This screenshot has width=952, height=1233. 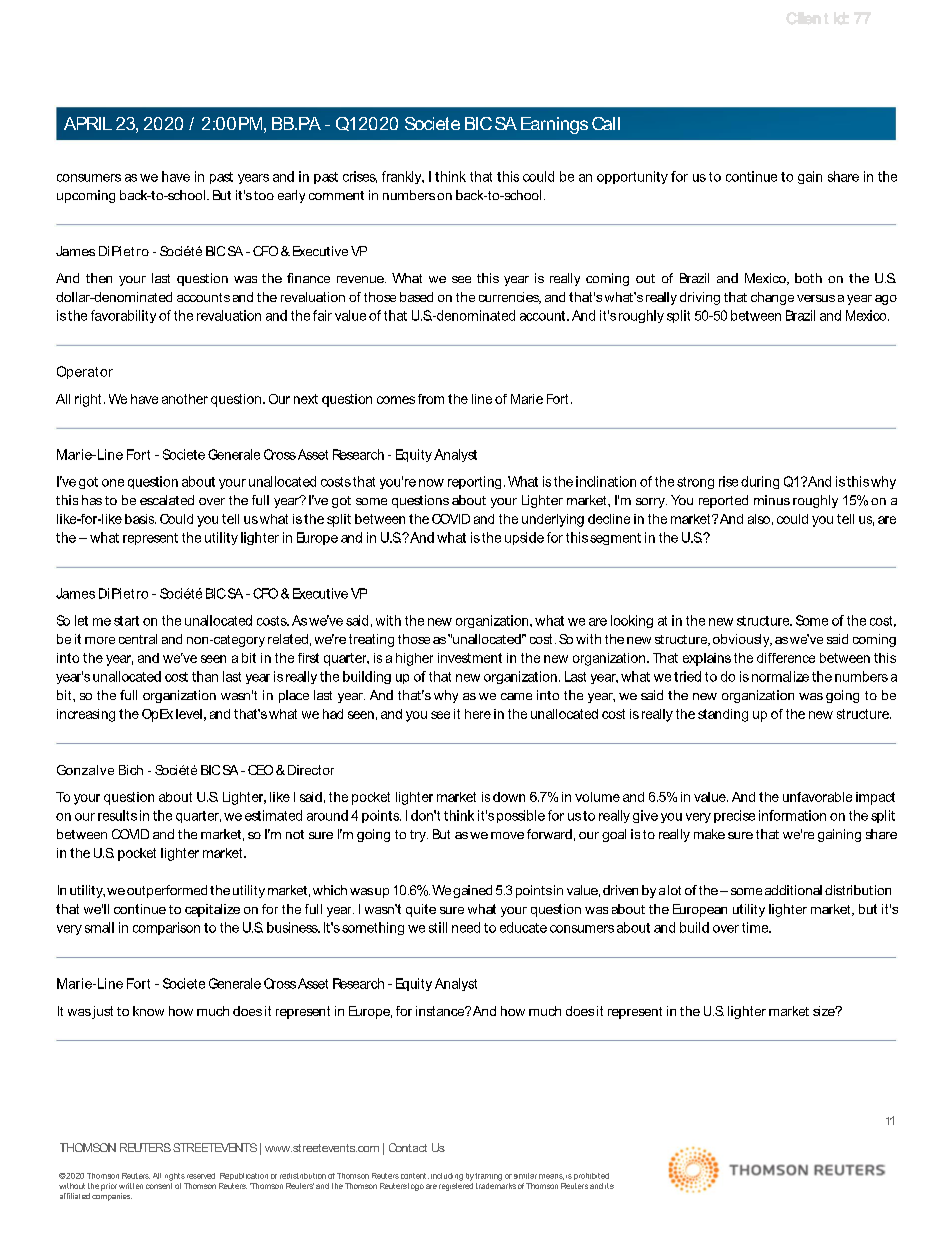 I want to click on APRIL, so click(x=88, y=123).
